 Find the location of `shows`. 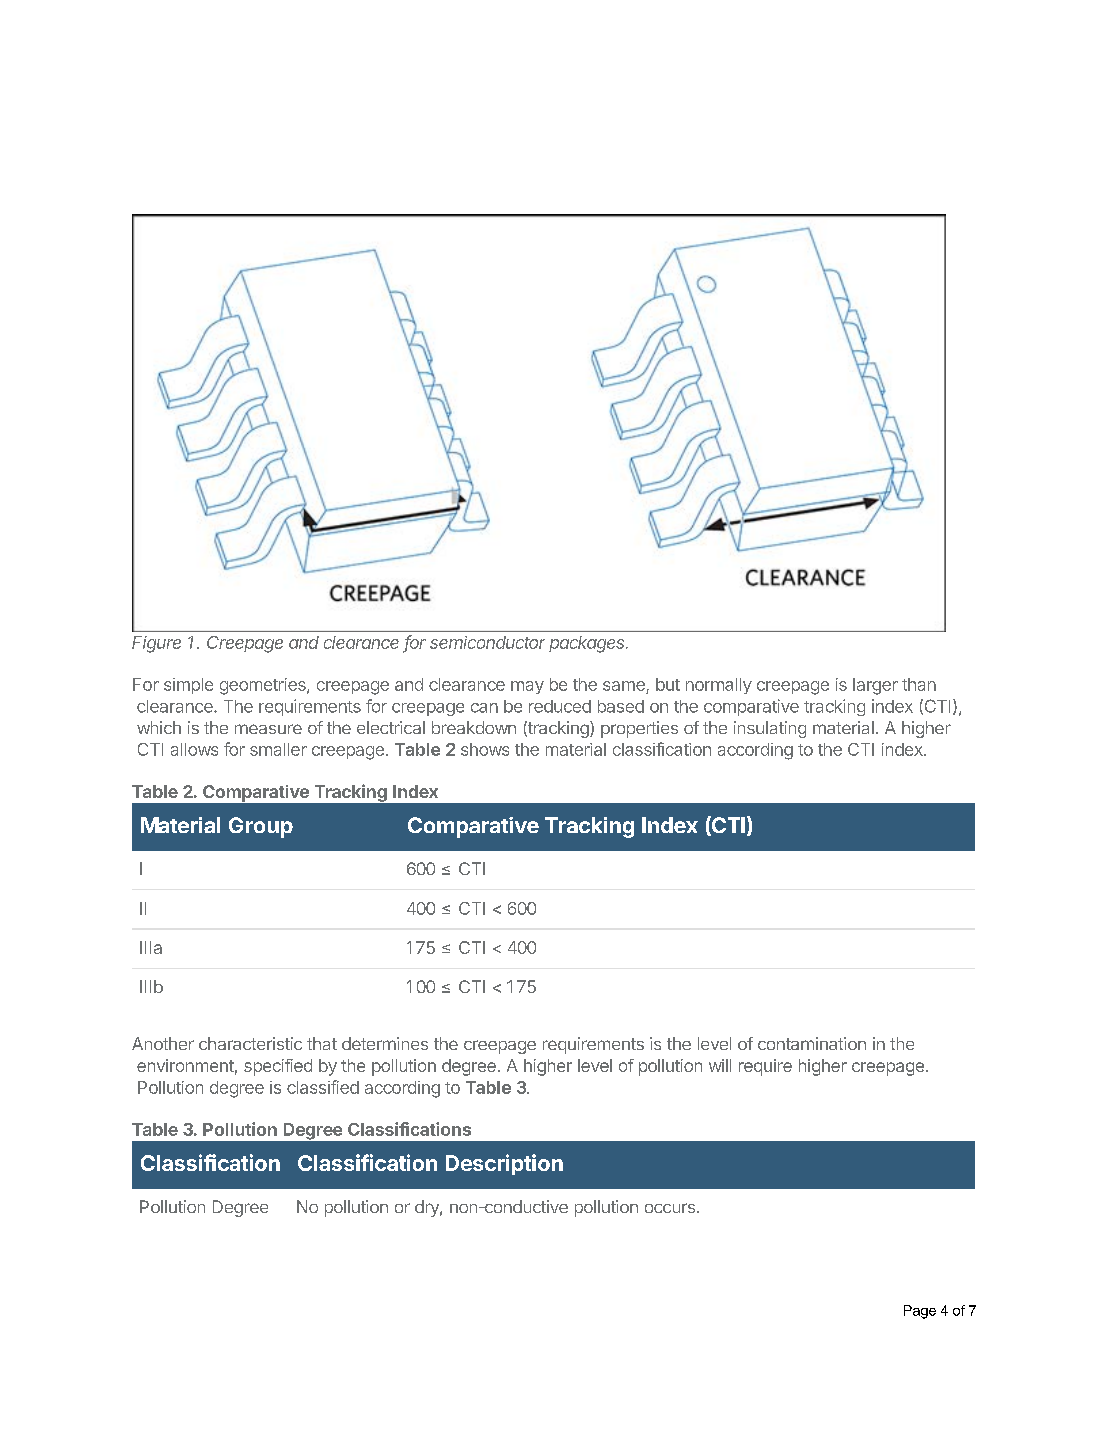

shows is located at coordinates (485, 749).
